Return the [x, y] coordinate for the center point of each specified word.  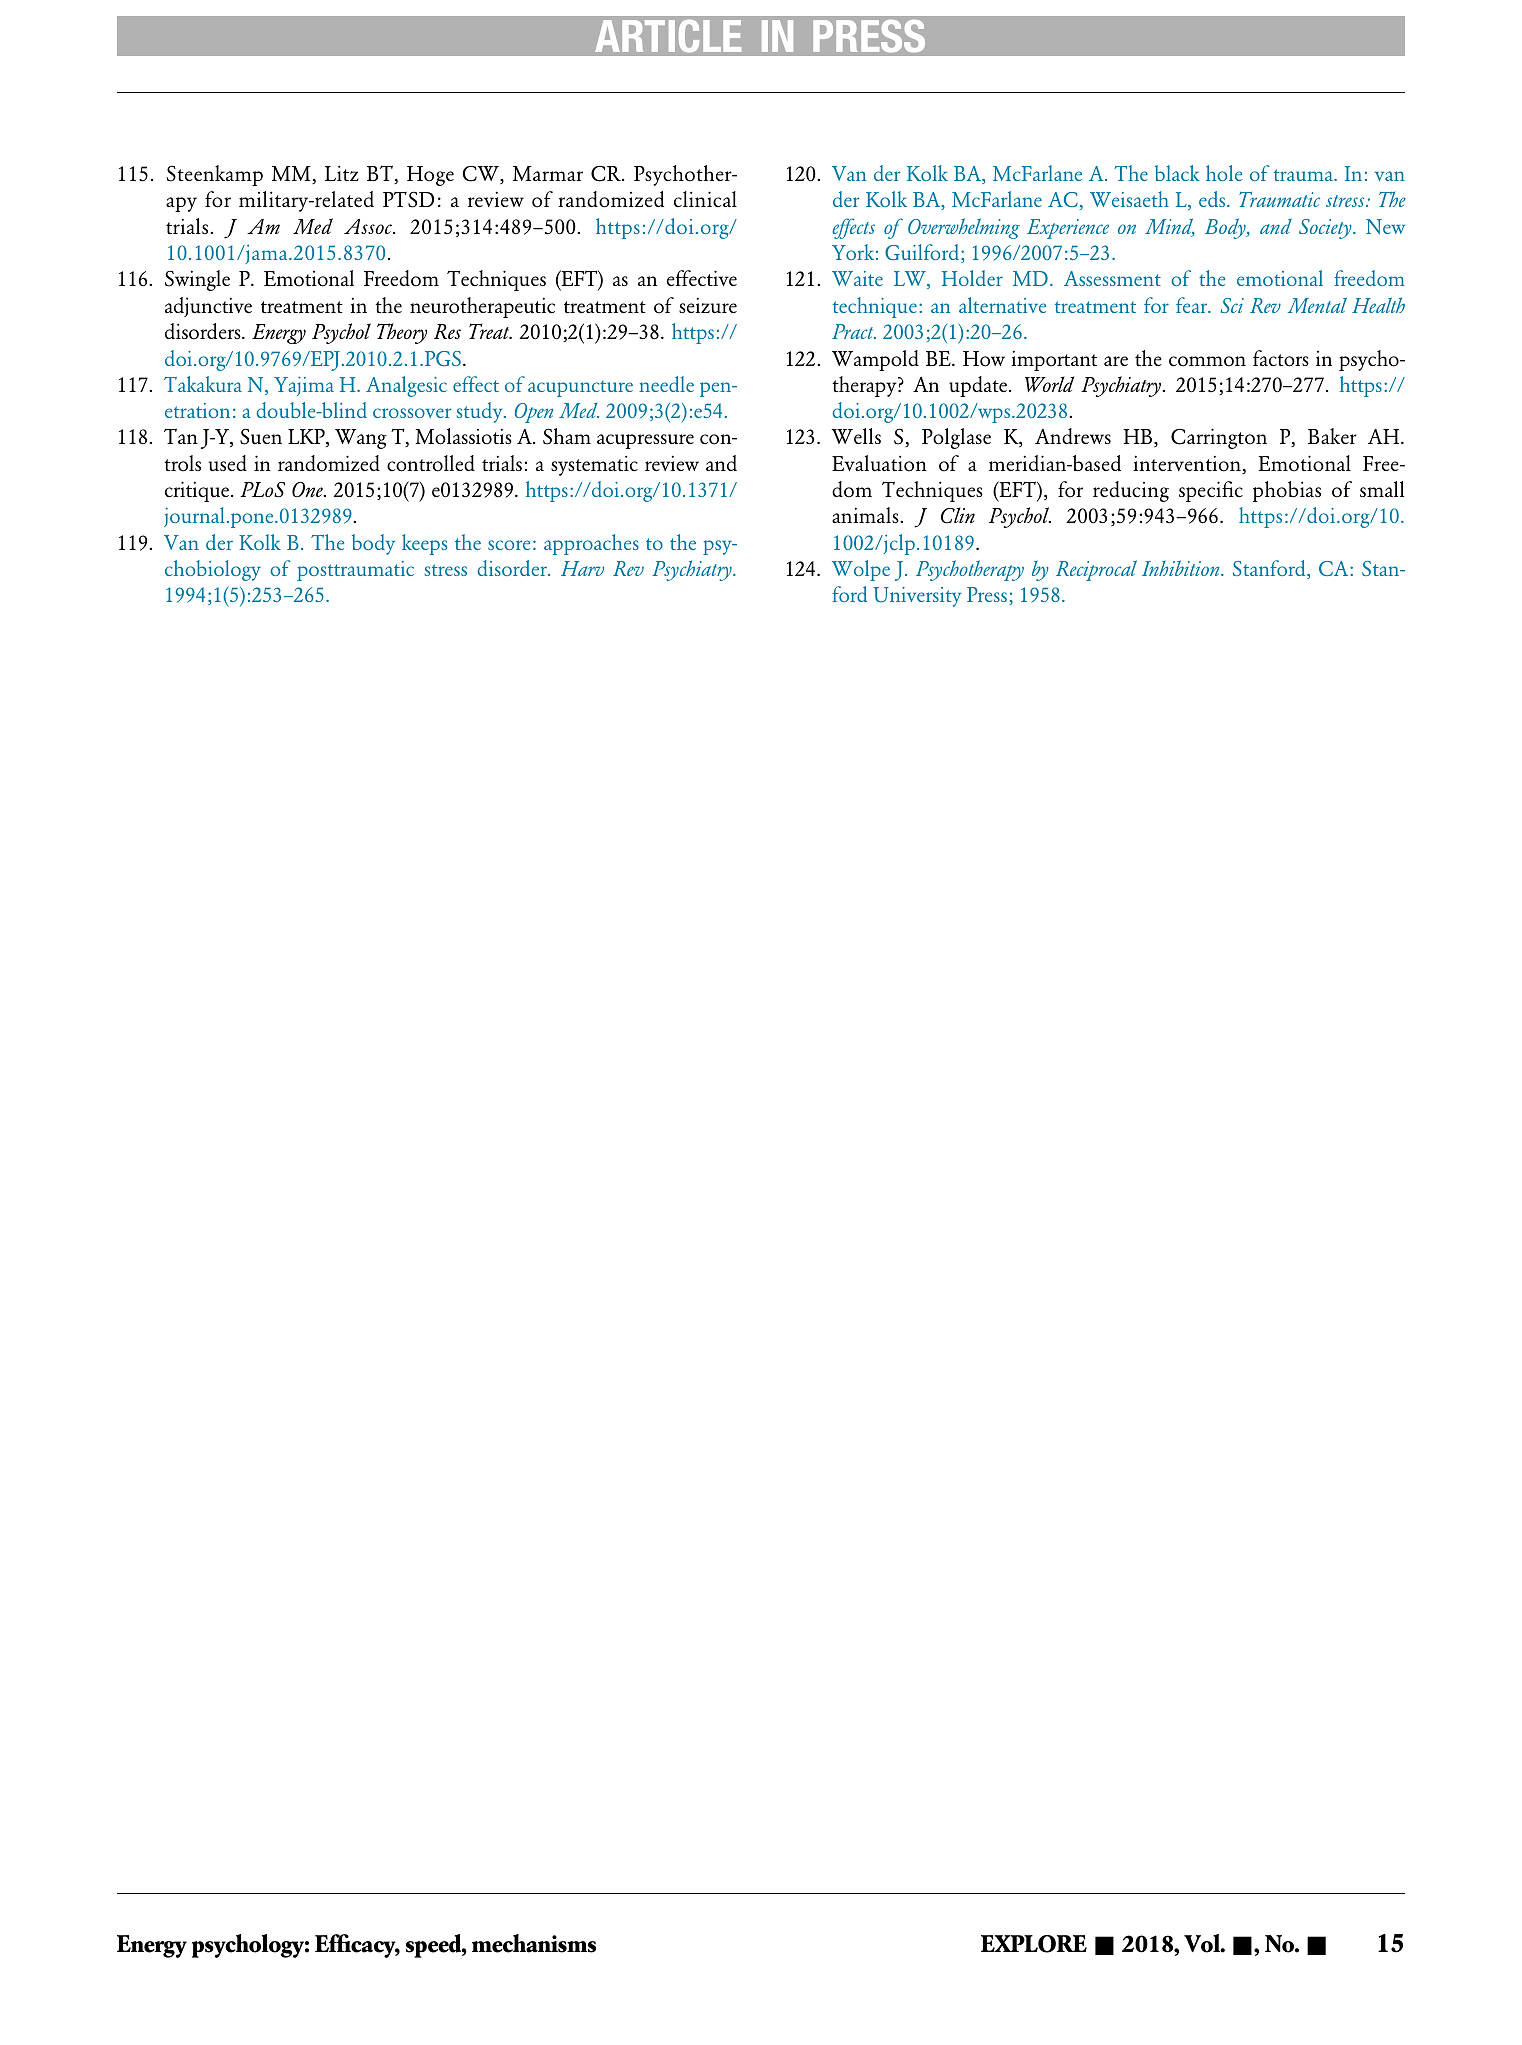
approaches [591, 544]
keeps [424, 544]
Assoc [369, 226]
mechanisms [534, 1943]
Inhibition [1182, 568]
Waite [857, 278]
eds [1213, 199]
